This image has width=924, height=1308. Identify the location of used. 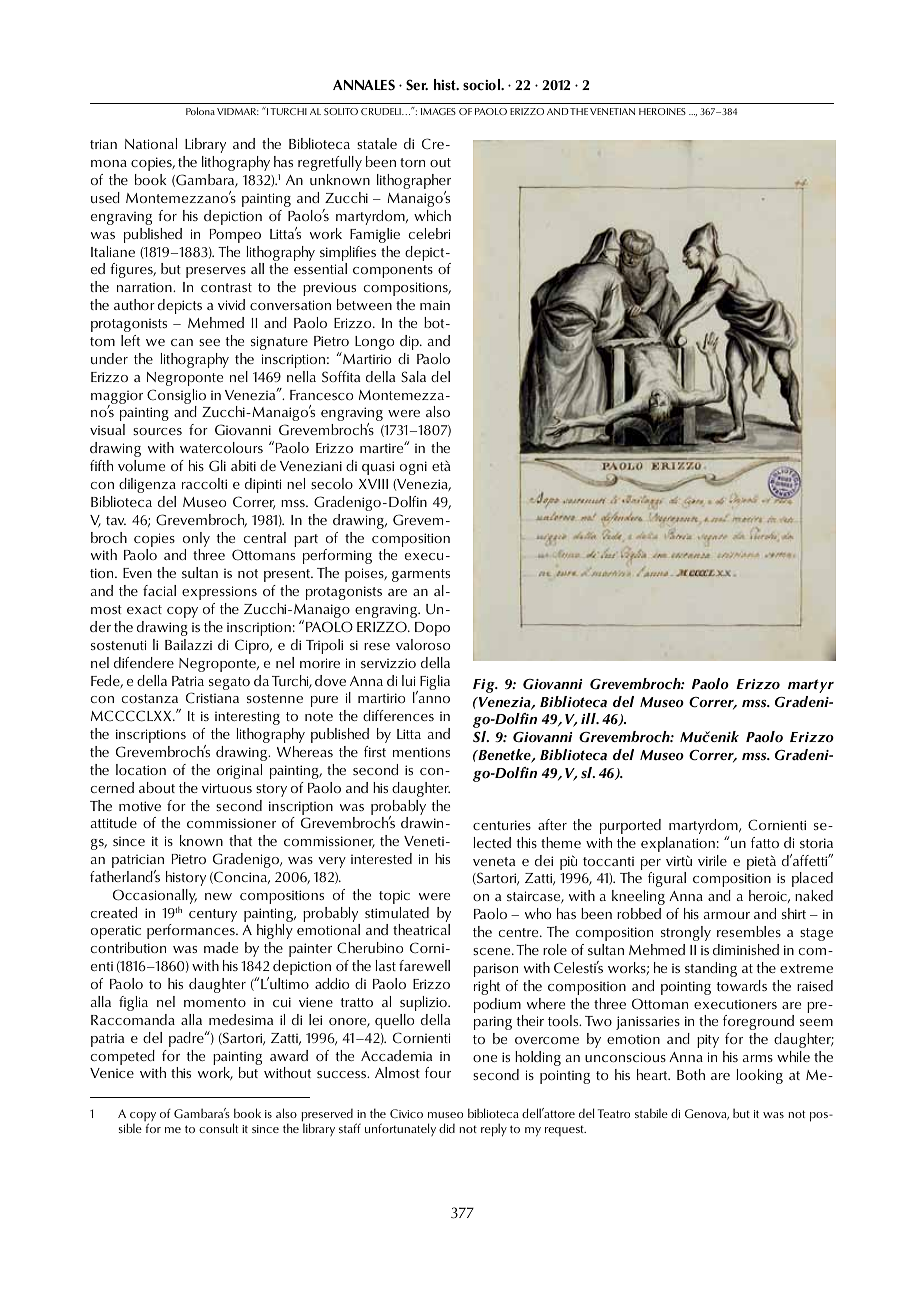
(105, 197).
